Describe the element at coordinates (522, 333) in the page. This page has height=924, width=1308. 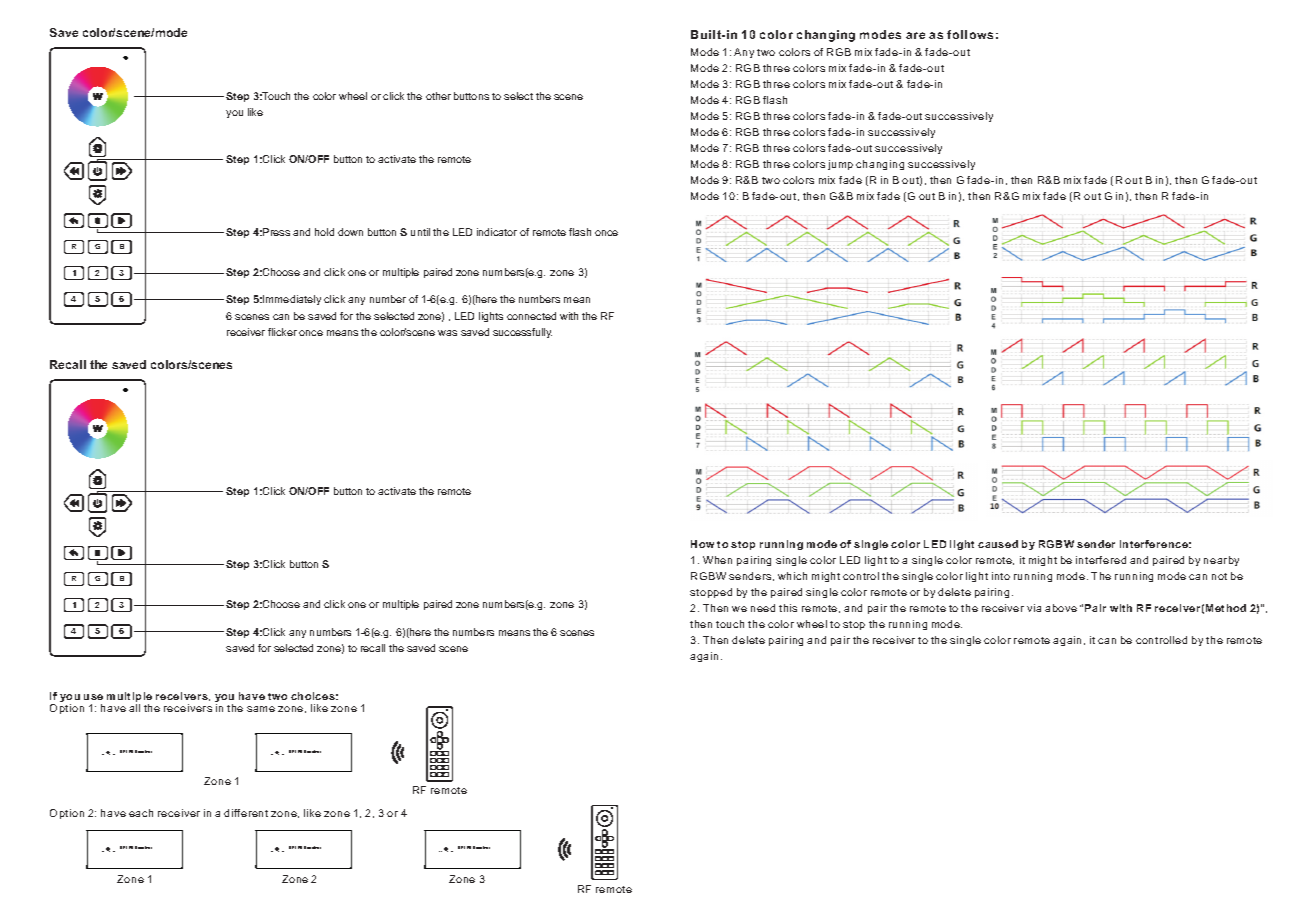
I see `successfully` at that location.
